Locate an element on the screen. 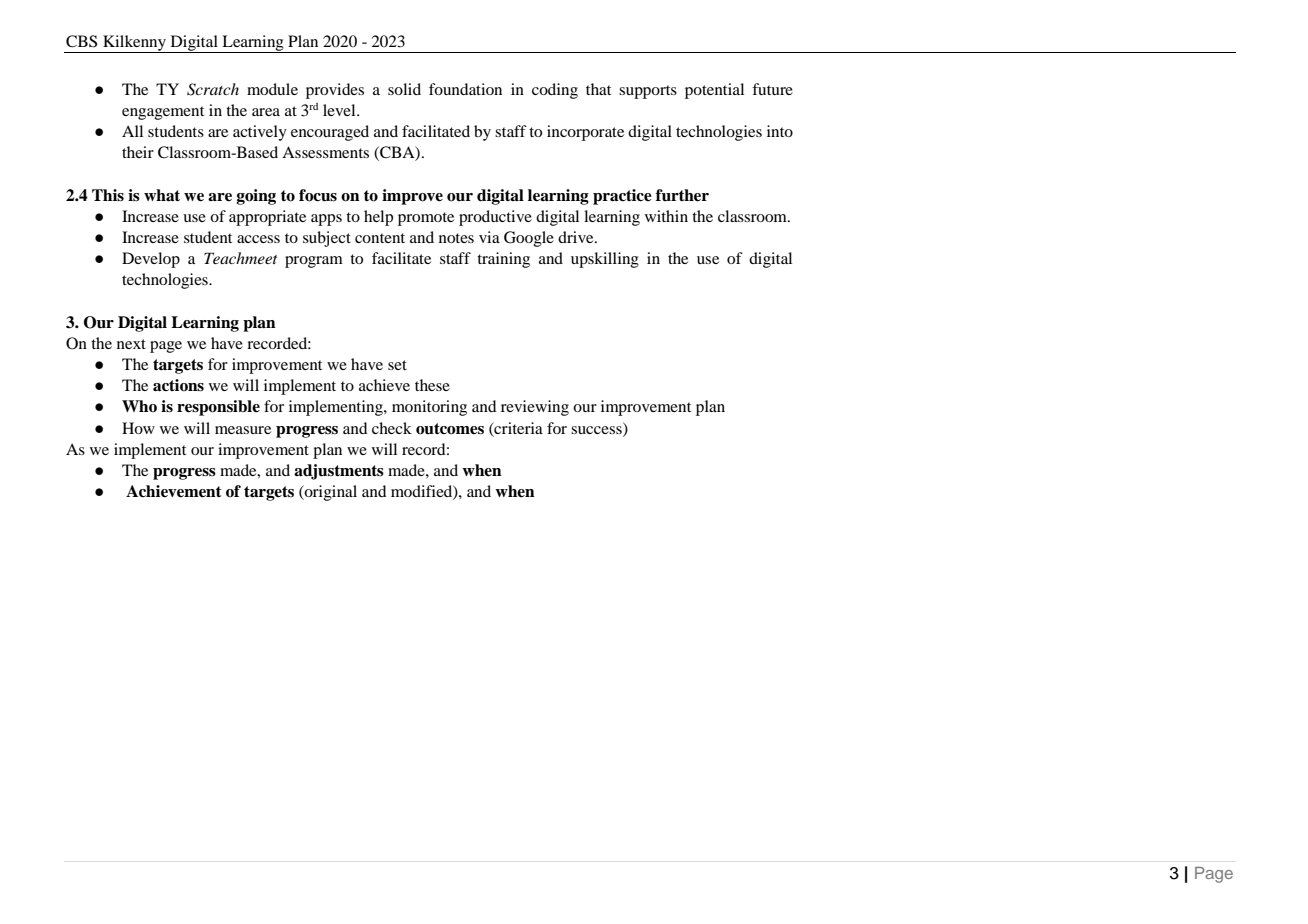 The image size is (1308, 924). Develop is located at coordinates (151, 260).
